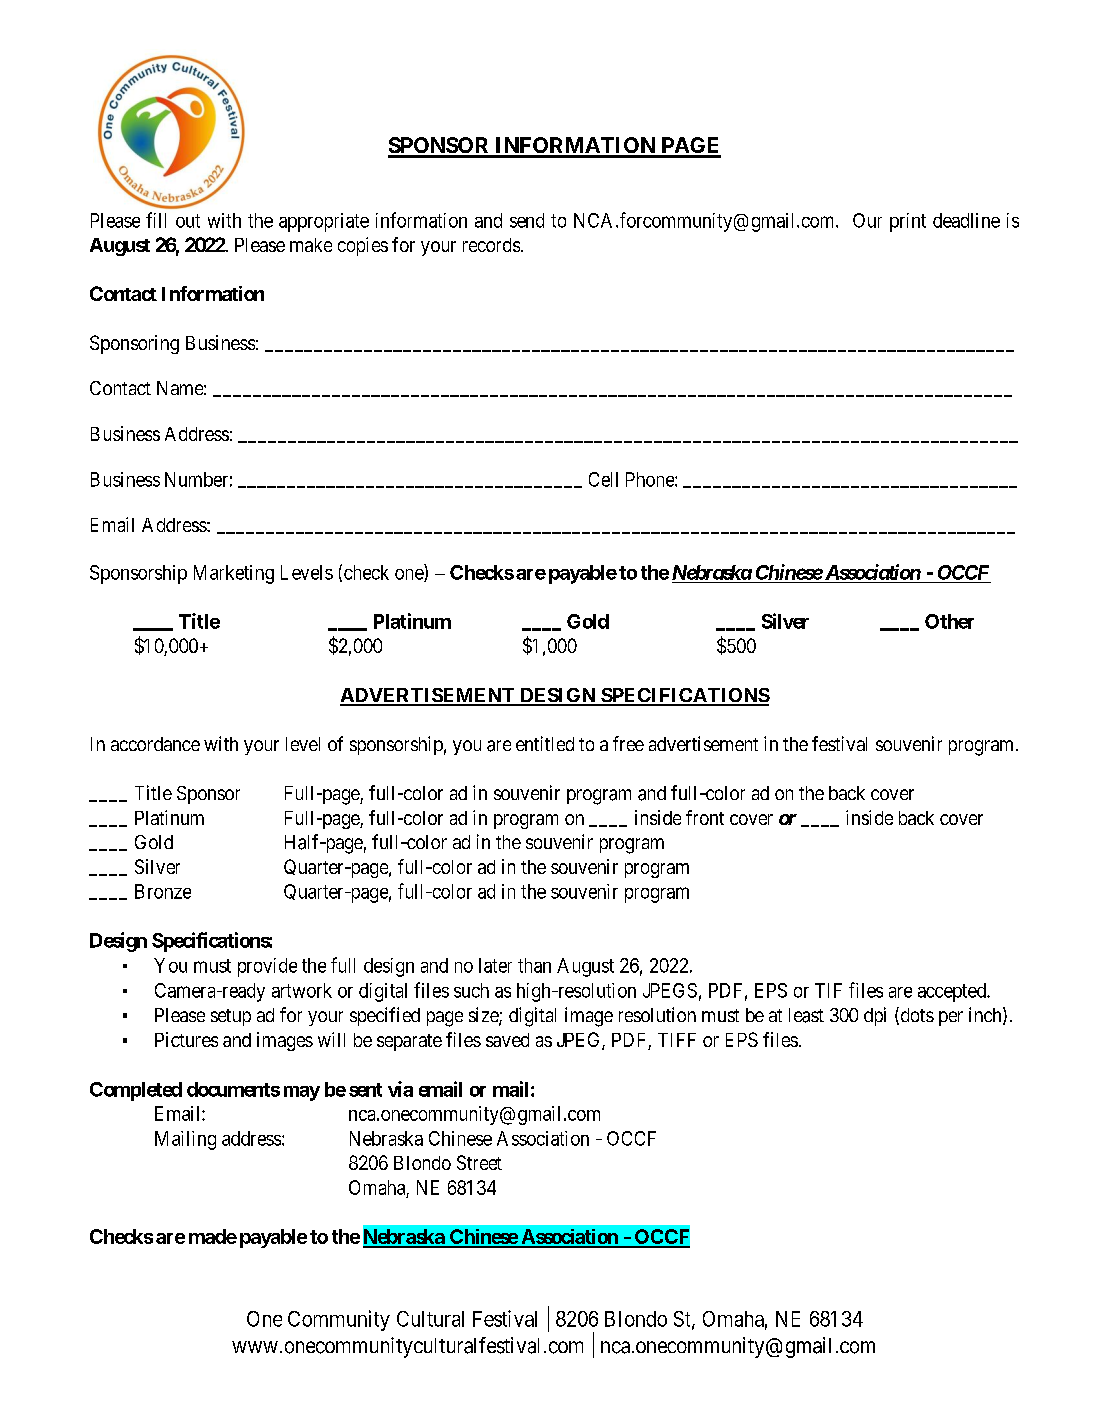 The image size is (1100, 1424). Describe the element at coordinates (628, 743) in the page. I see `free` at that location.
